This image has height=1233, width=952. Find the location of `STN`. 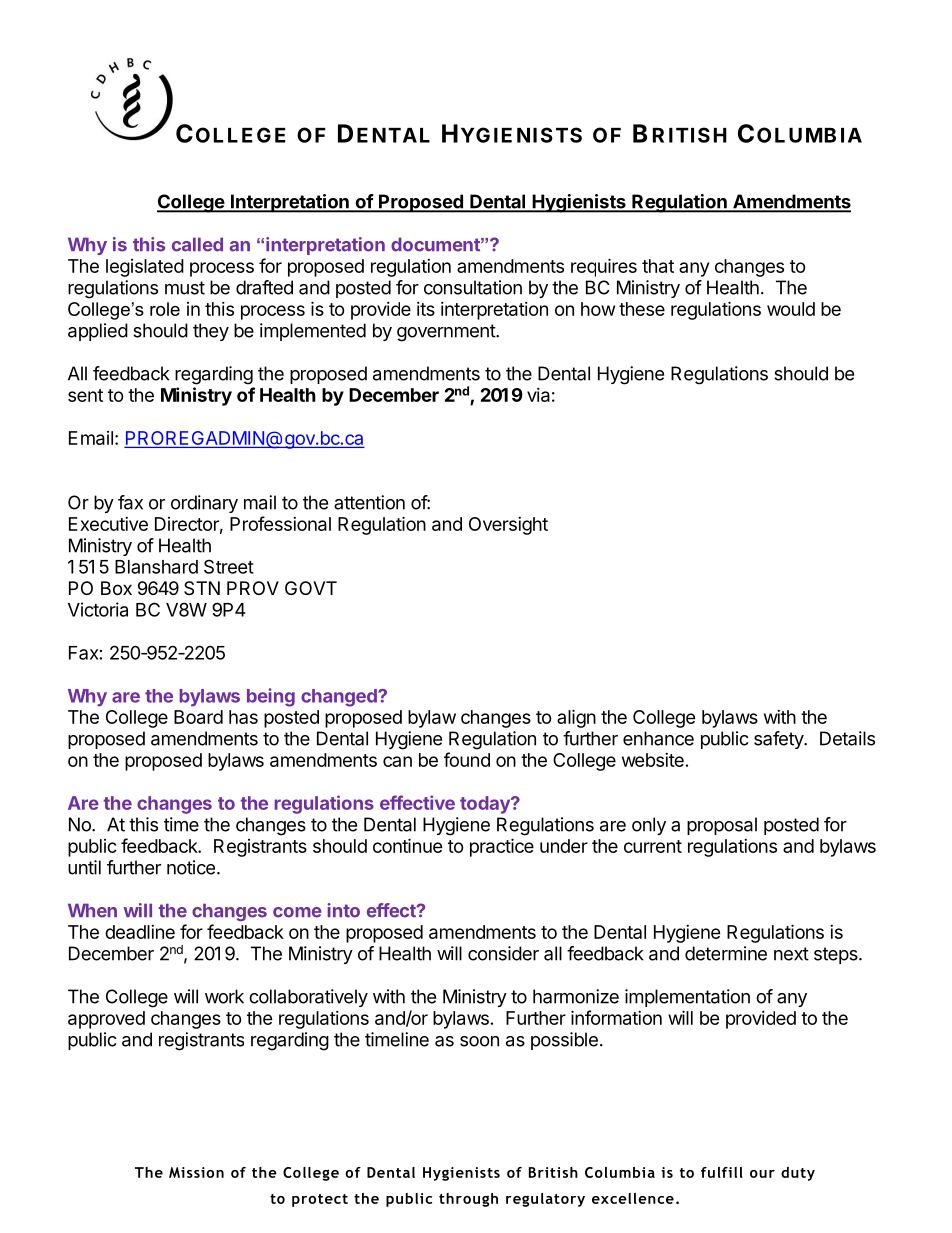

STN is located at coordinates (202, 588).
